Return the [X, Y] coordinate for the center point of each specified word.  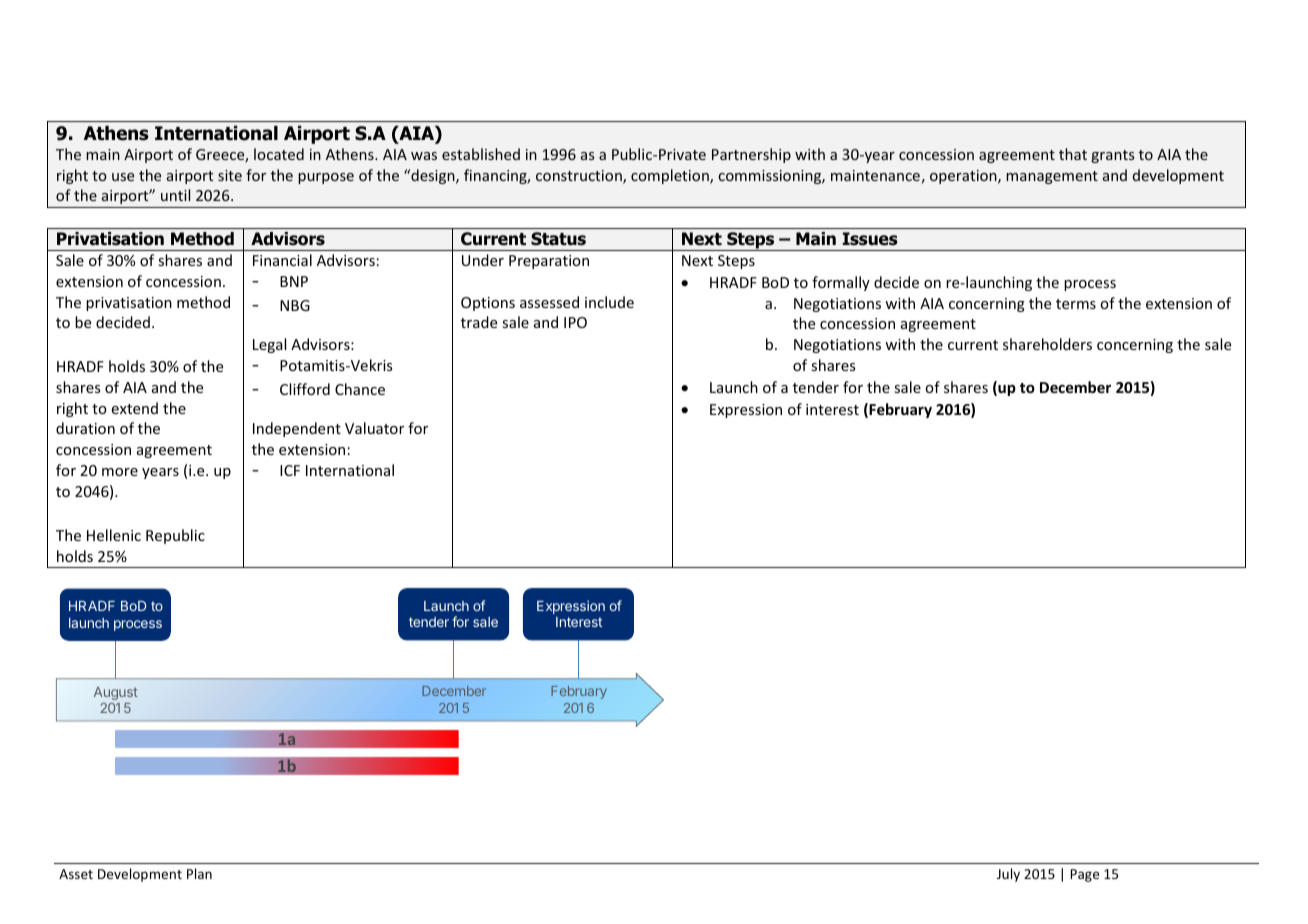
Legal [269, 345]
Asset [76, 874]
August [116, 693]
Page [1085, 875]
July [1008, 875]
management [1052, 177]
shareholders [1047, 344]
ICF [290, 470]
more [120, 472]
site [230, 175]
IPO [575, 322]
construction [580, 177]
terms [1076, 304]
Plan [199, 873]
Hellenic [114, 535]
